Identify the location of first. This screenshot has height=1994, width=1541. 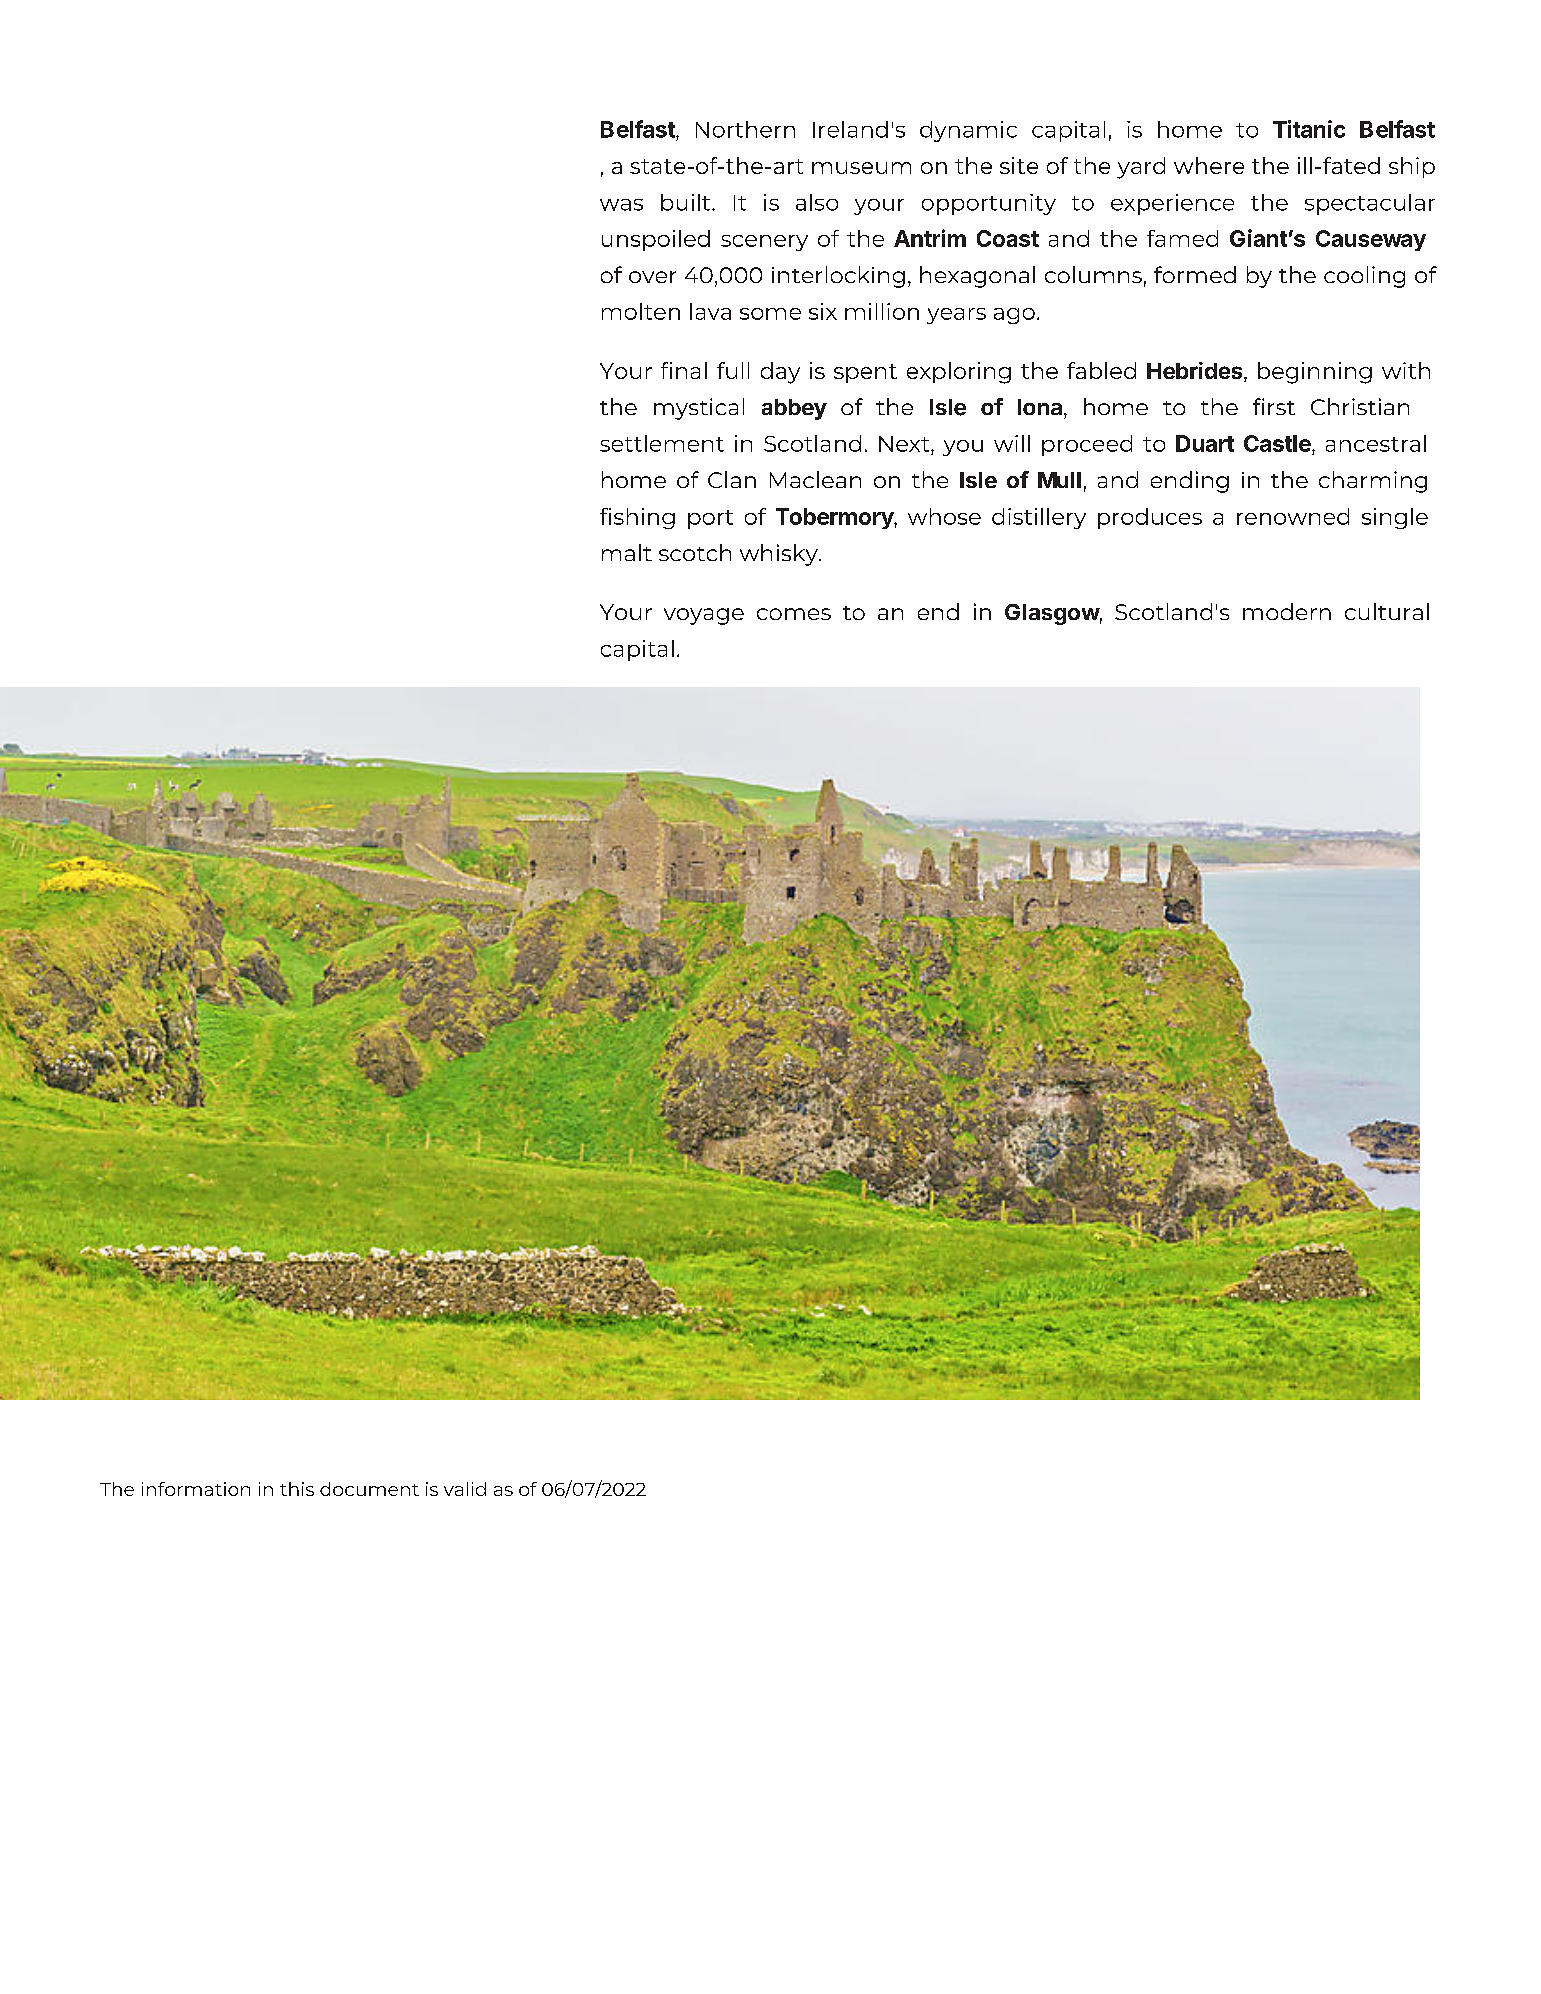
(1274, 406).
